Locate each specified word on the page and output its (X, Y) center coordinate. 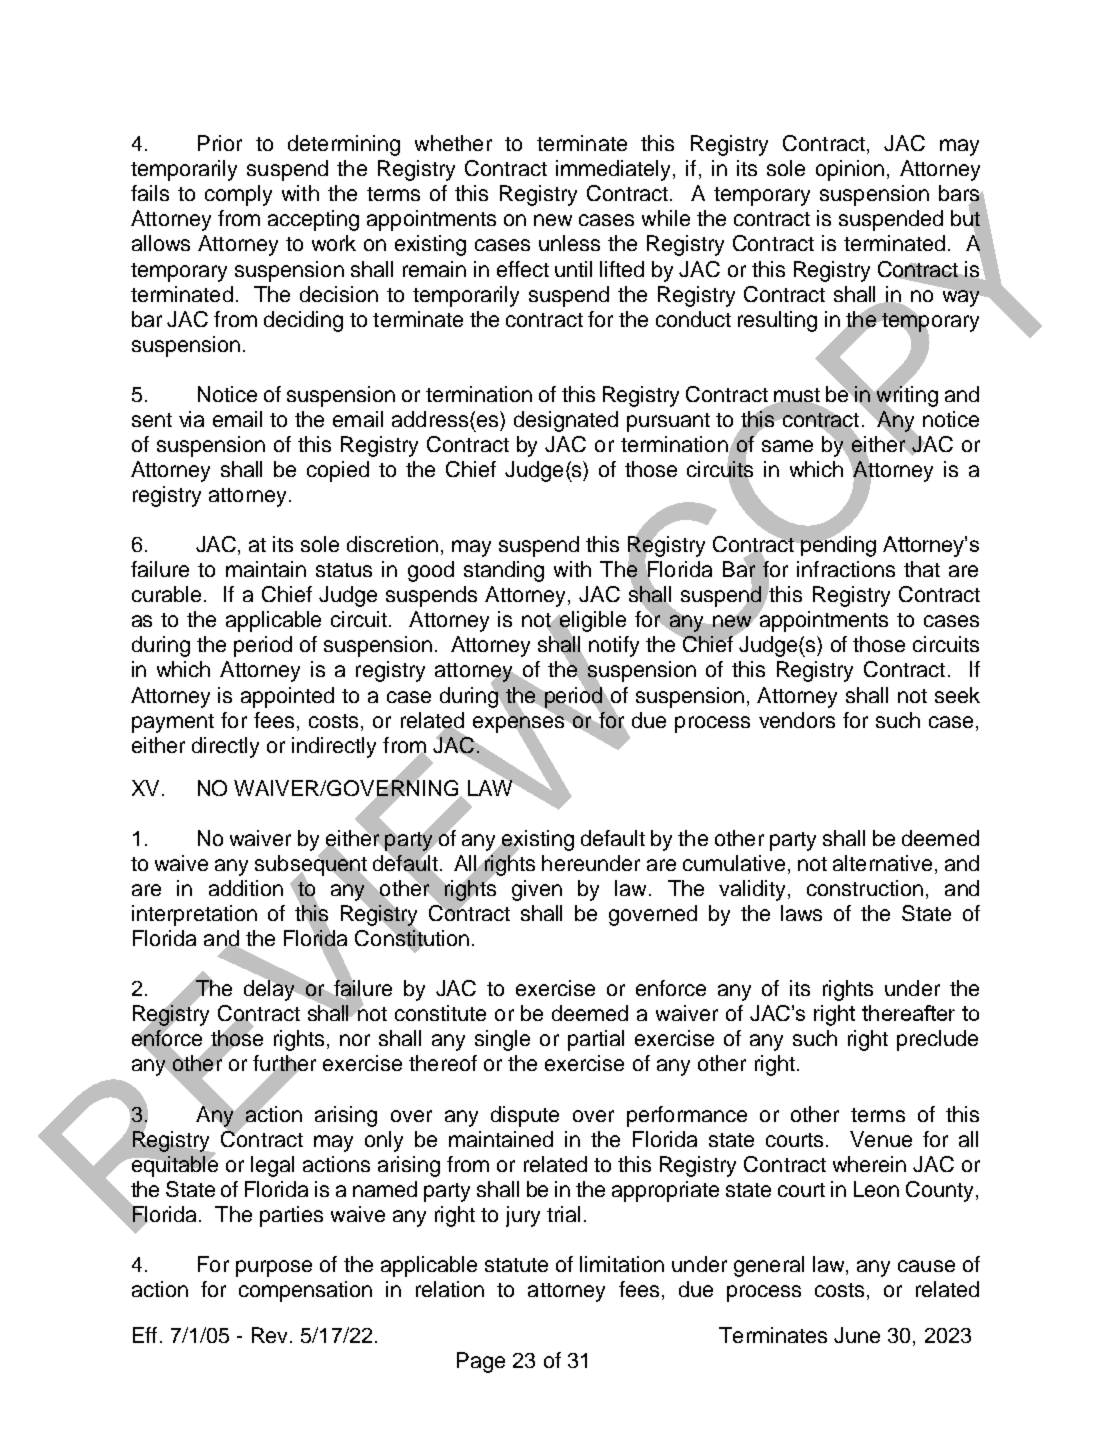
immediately (615, 170)
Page (481, 1362)
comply (238, 195)
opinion (850, 170)
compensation (305, 1291)
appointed (287, 697)
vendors (797, 720)
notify (614, 646)
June (857, 1335)
